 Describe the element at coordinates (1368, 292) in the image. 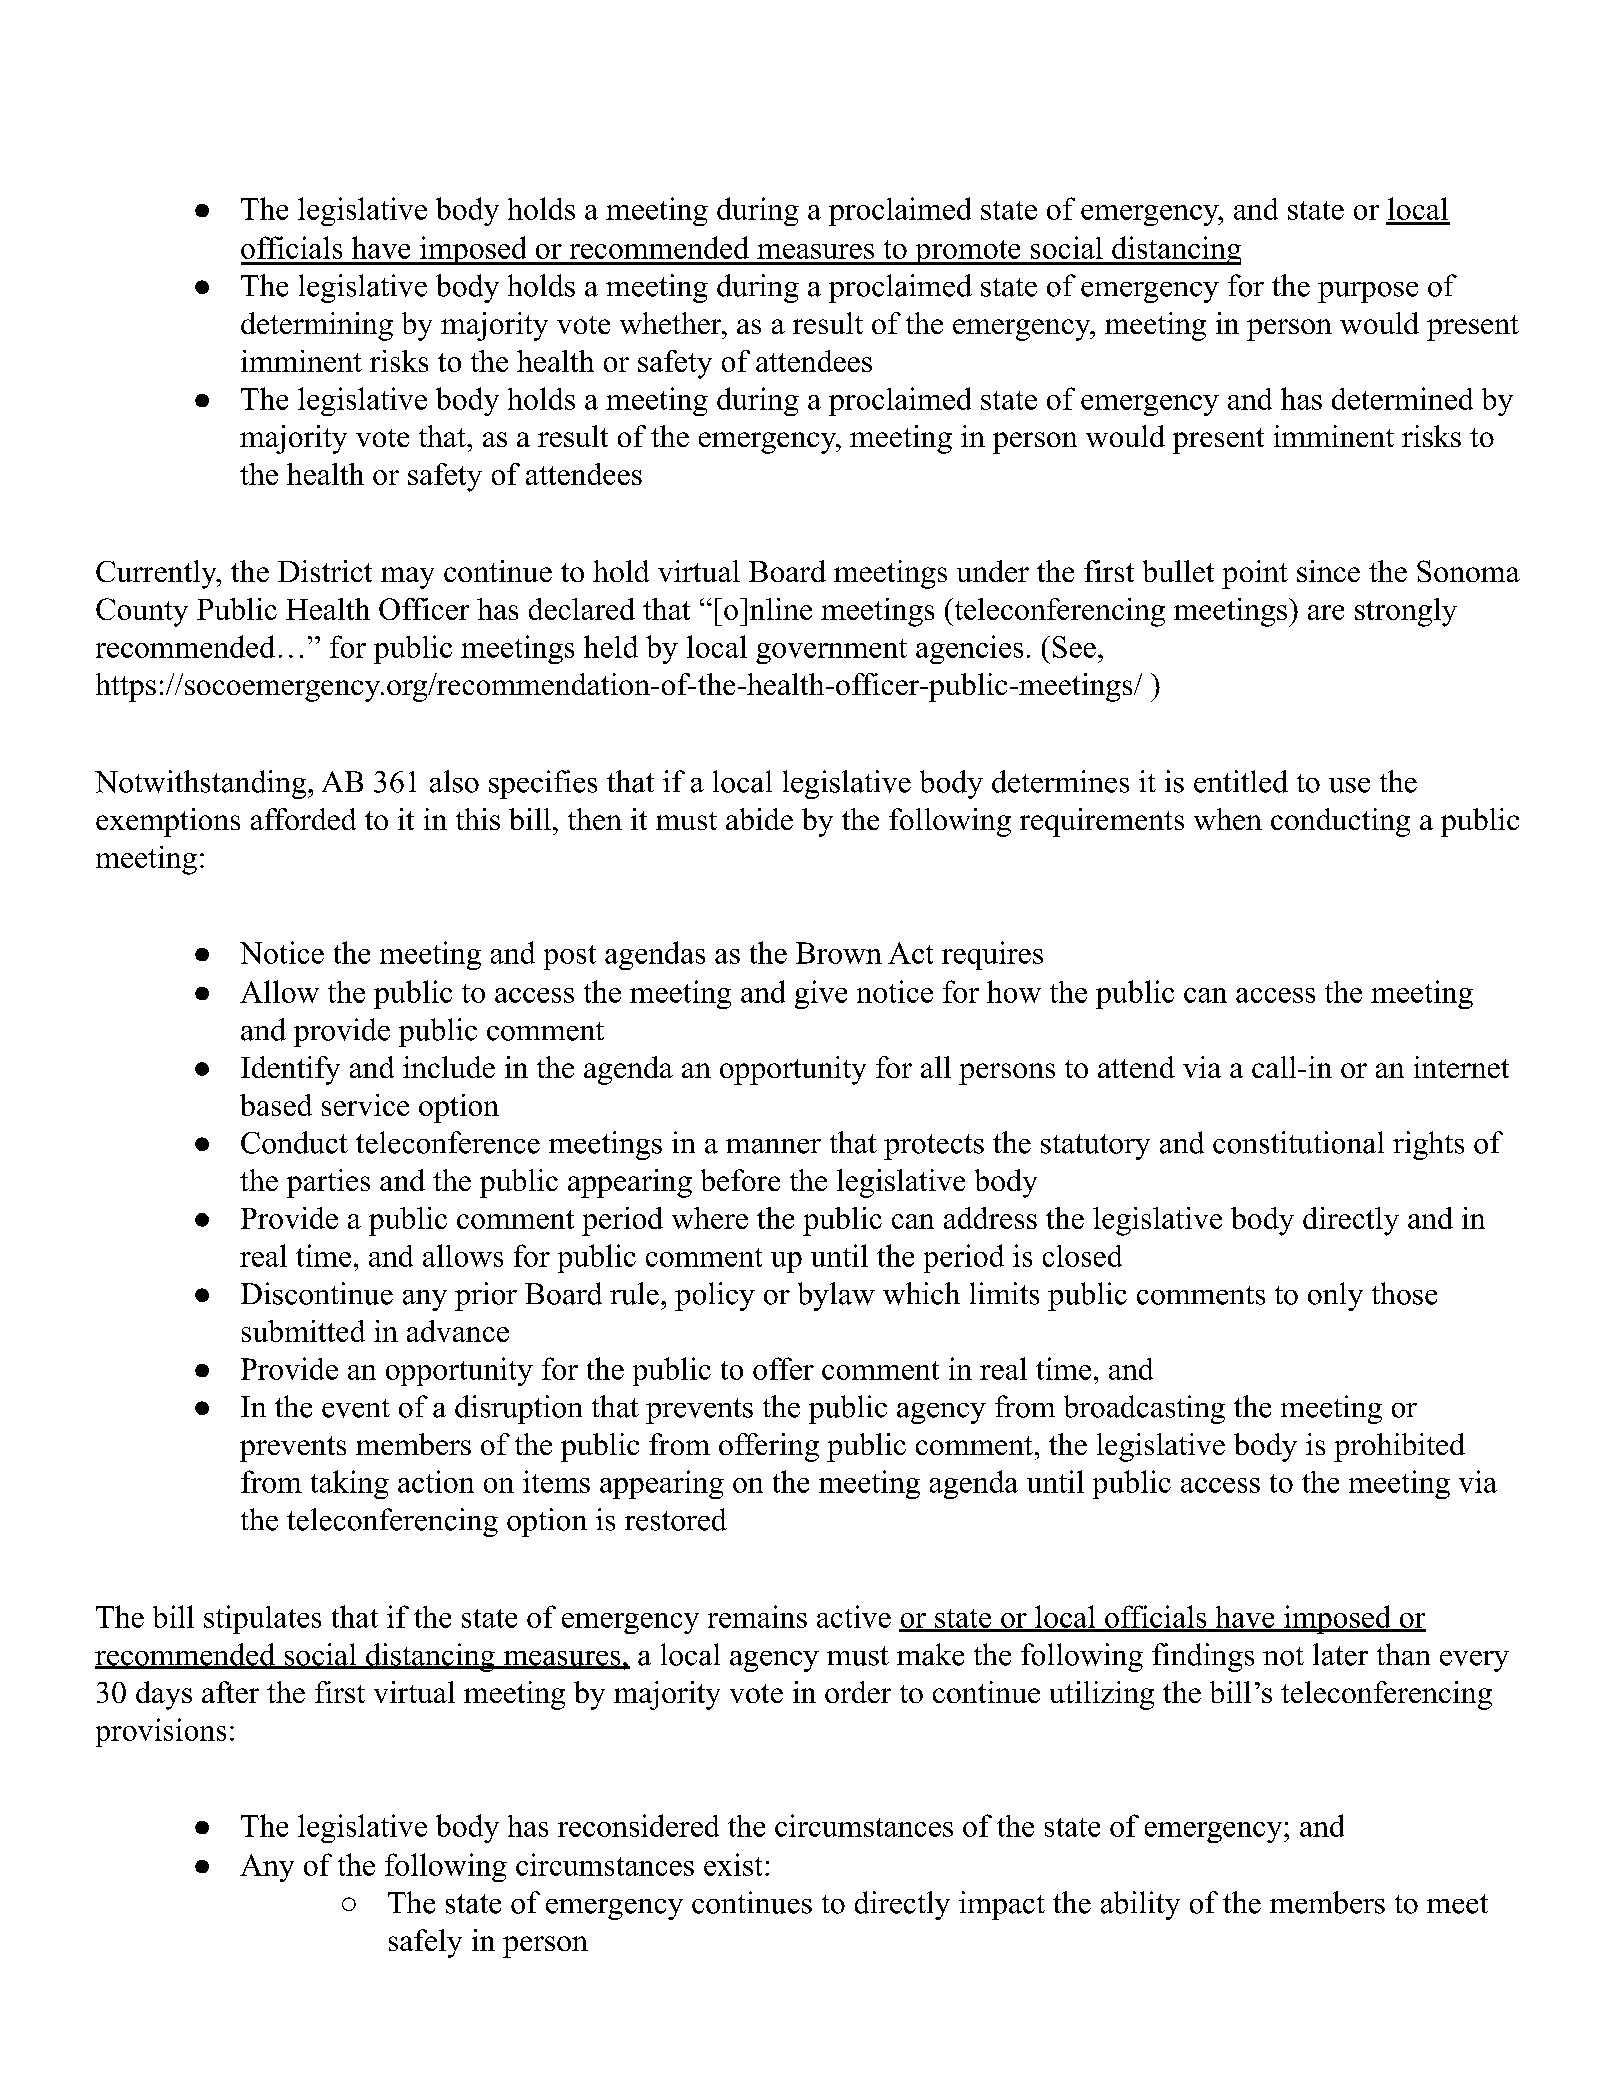

I see `purpose` at that location.
